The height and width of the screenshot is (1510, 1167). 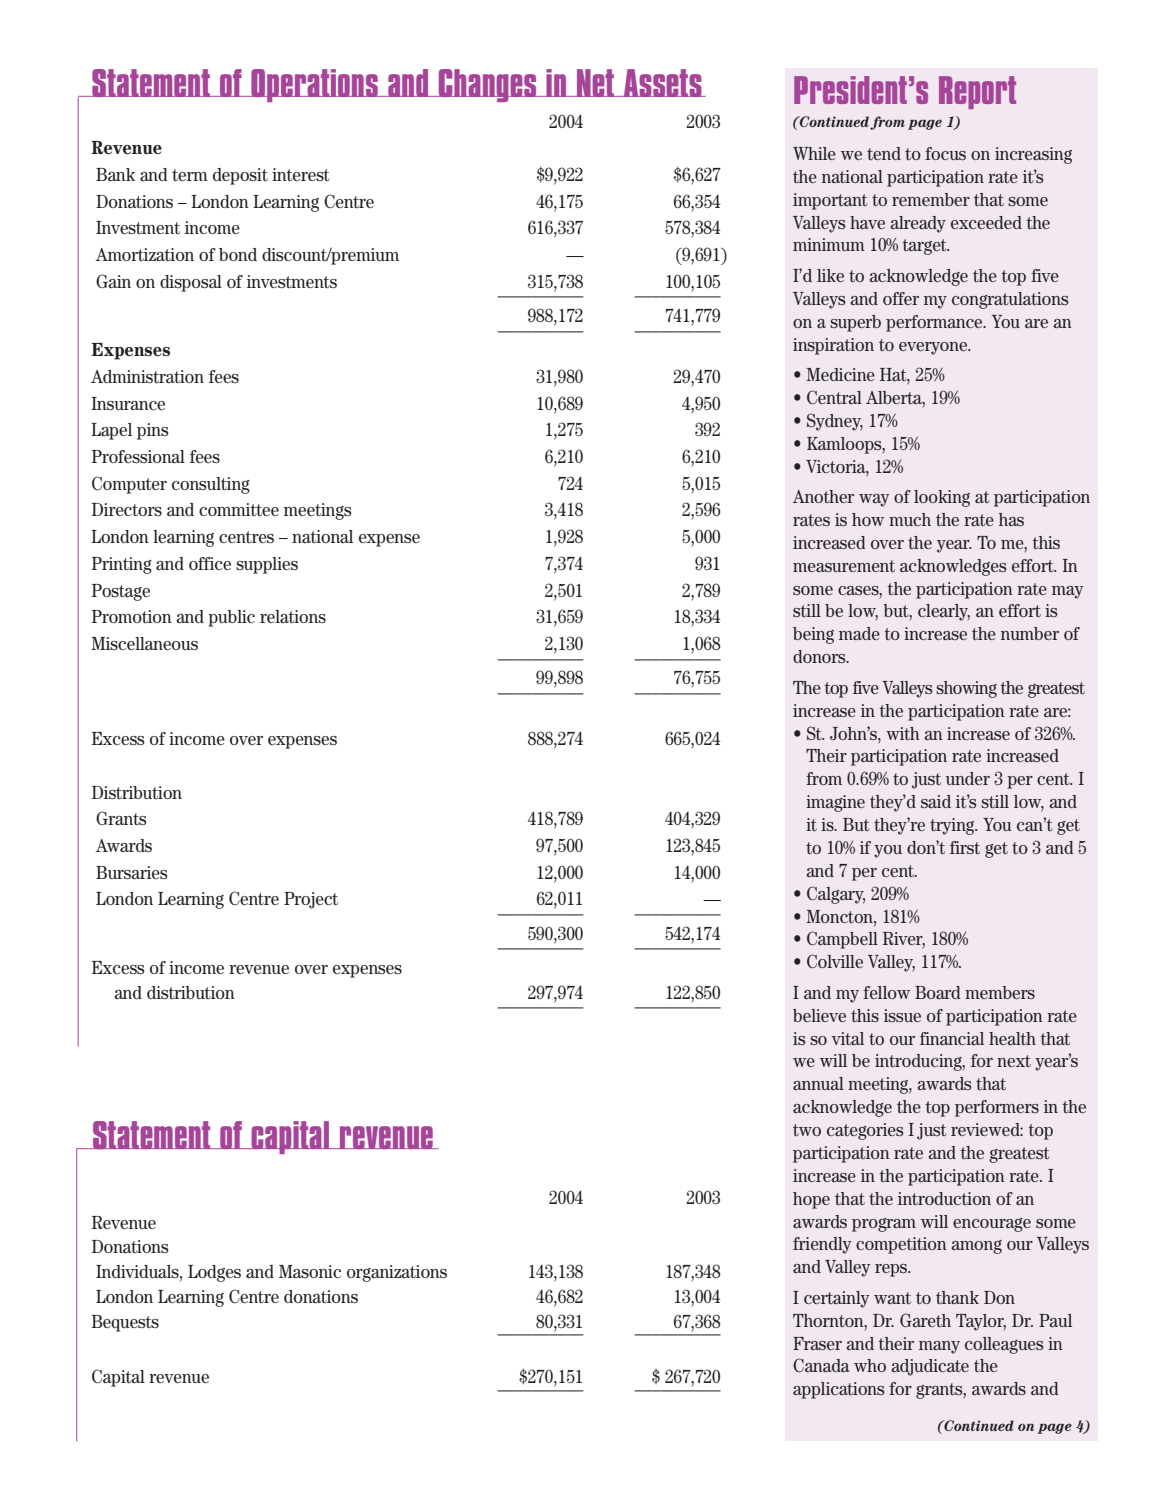 I want to click on with, so click(x=903, y=733).
